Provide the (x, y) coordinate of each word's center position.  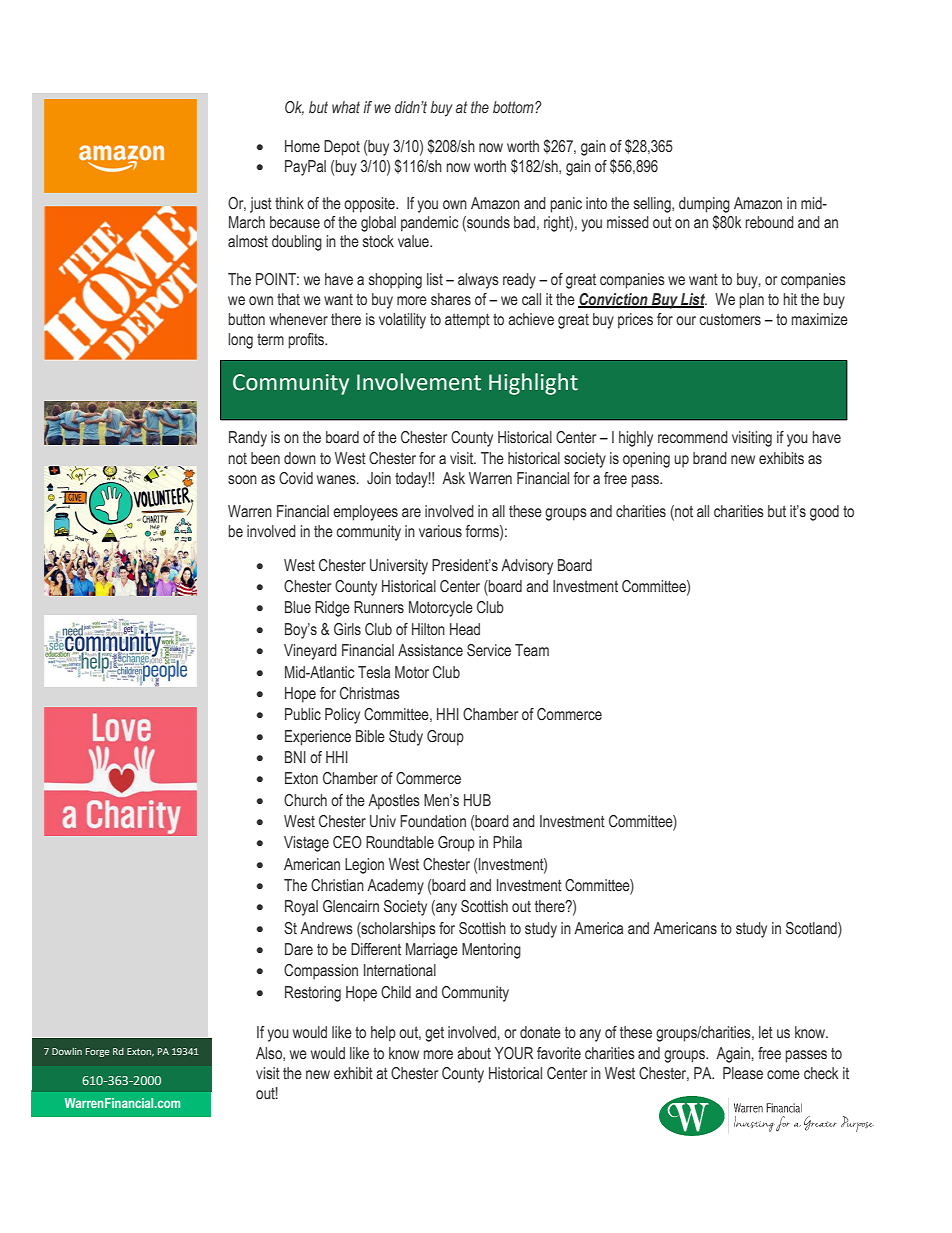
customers (730, 320)
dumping (704, 205)
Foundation (433, 821)
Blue (298, 607)
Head (465, 629)
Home (302, 146)
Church (305, 800)
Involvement (419, 382)
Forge (98, 1052)
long (240, 341)
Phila (507, 842)
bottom (514, 107)
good (824, 513)
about (474, 1053)
